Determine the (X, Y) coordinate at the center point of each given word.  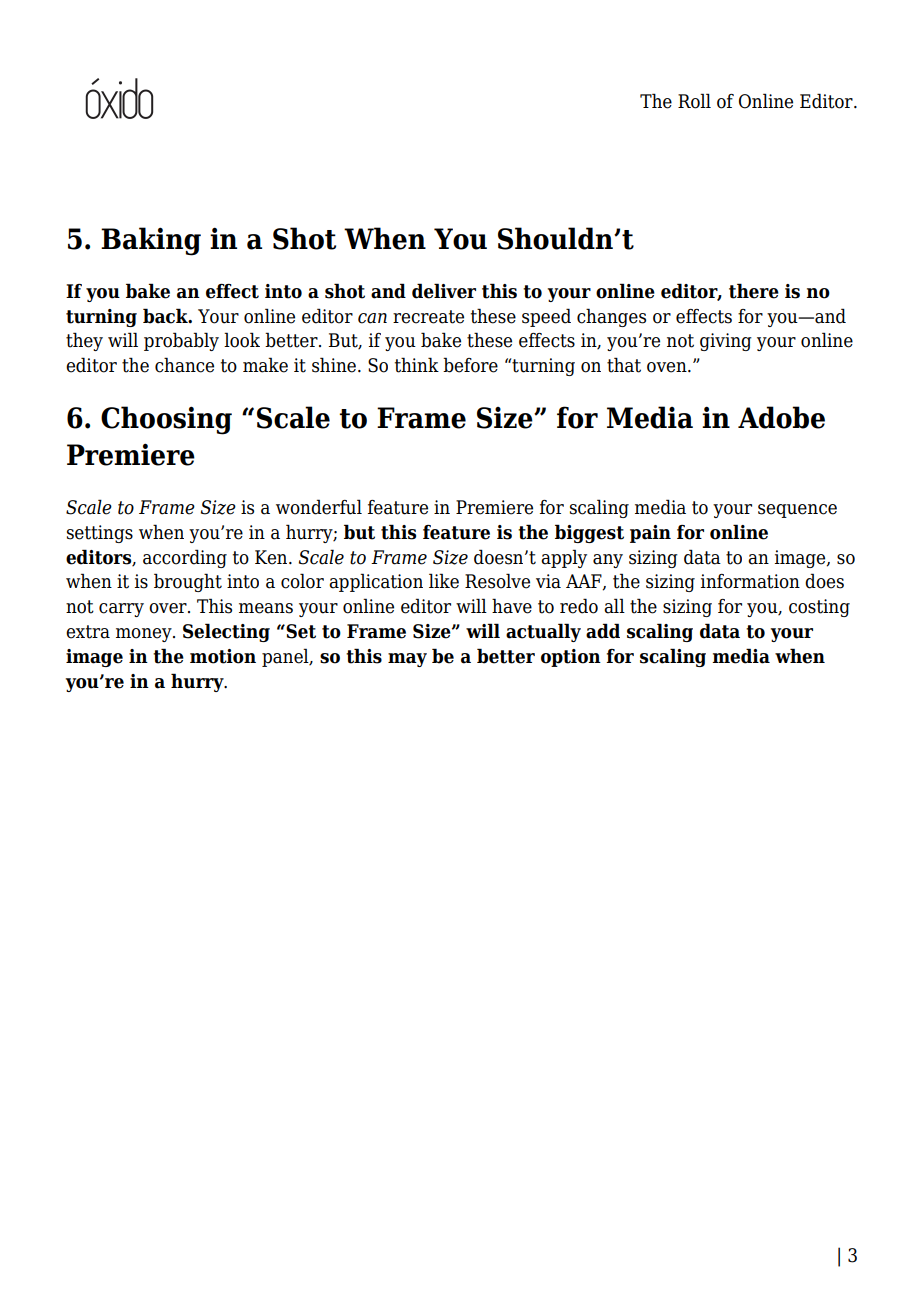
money (145, 635)
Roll (694, 101)
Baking (151, 241)
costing (819, 608)
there (754, 291)
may (407, 660)
